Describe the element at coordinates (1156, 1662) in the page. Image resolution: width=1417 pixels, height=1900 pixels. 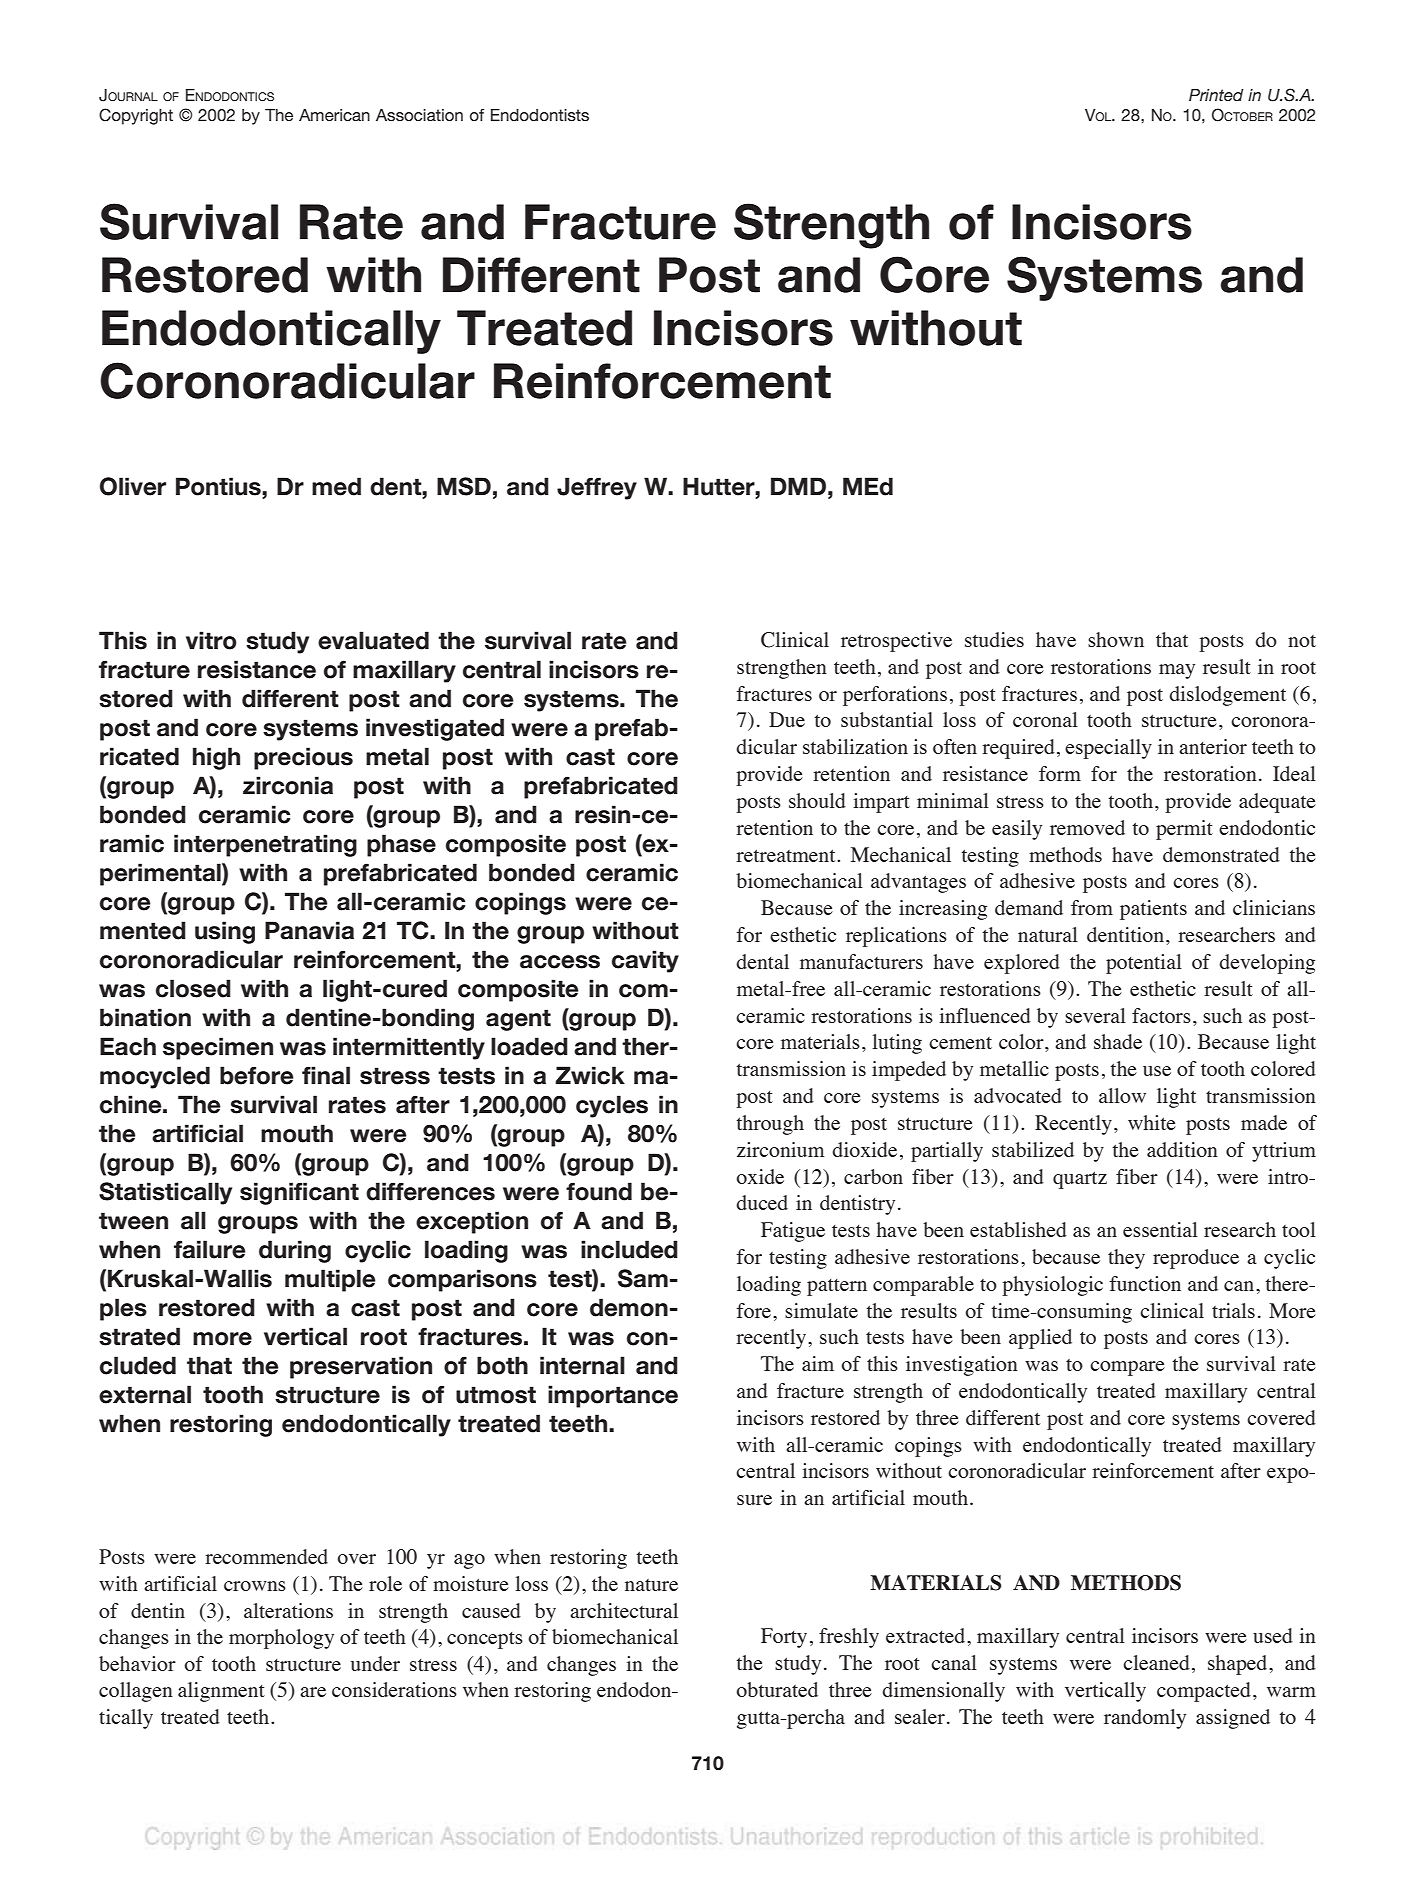
I see `cleaned` at that location.
